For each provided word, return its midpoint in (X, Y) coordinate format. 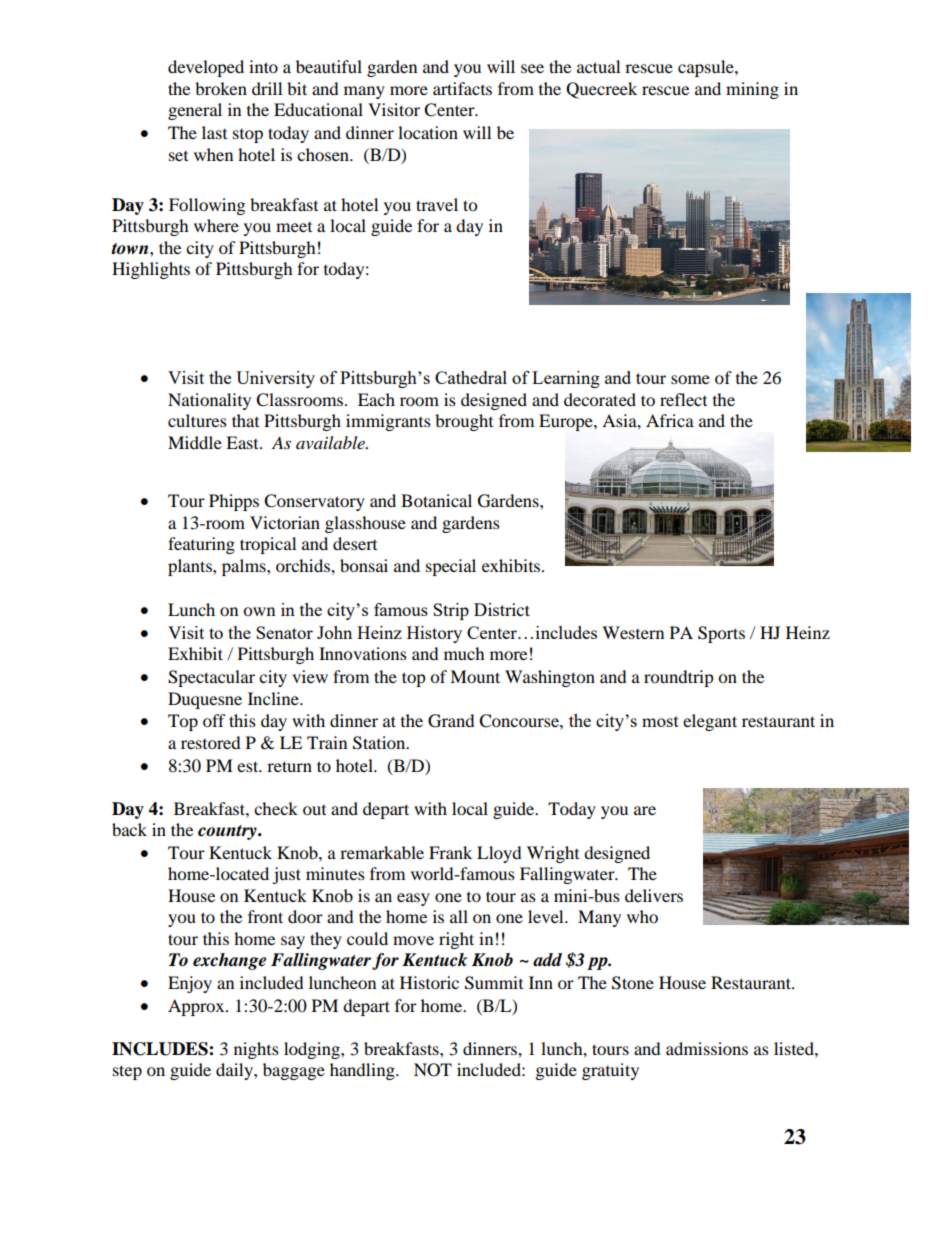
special (451, 567)
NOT (433, 1070)
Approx (197, 1007)
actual (598, 66)
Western (633, 632)
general (195, 111)
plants (191, 567)
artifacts (462, 88)
